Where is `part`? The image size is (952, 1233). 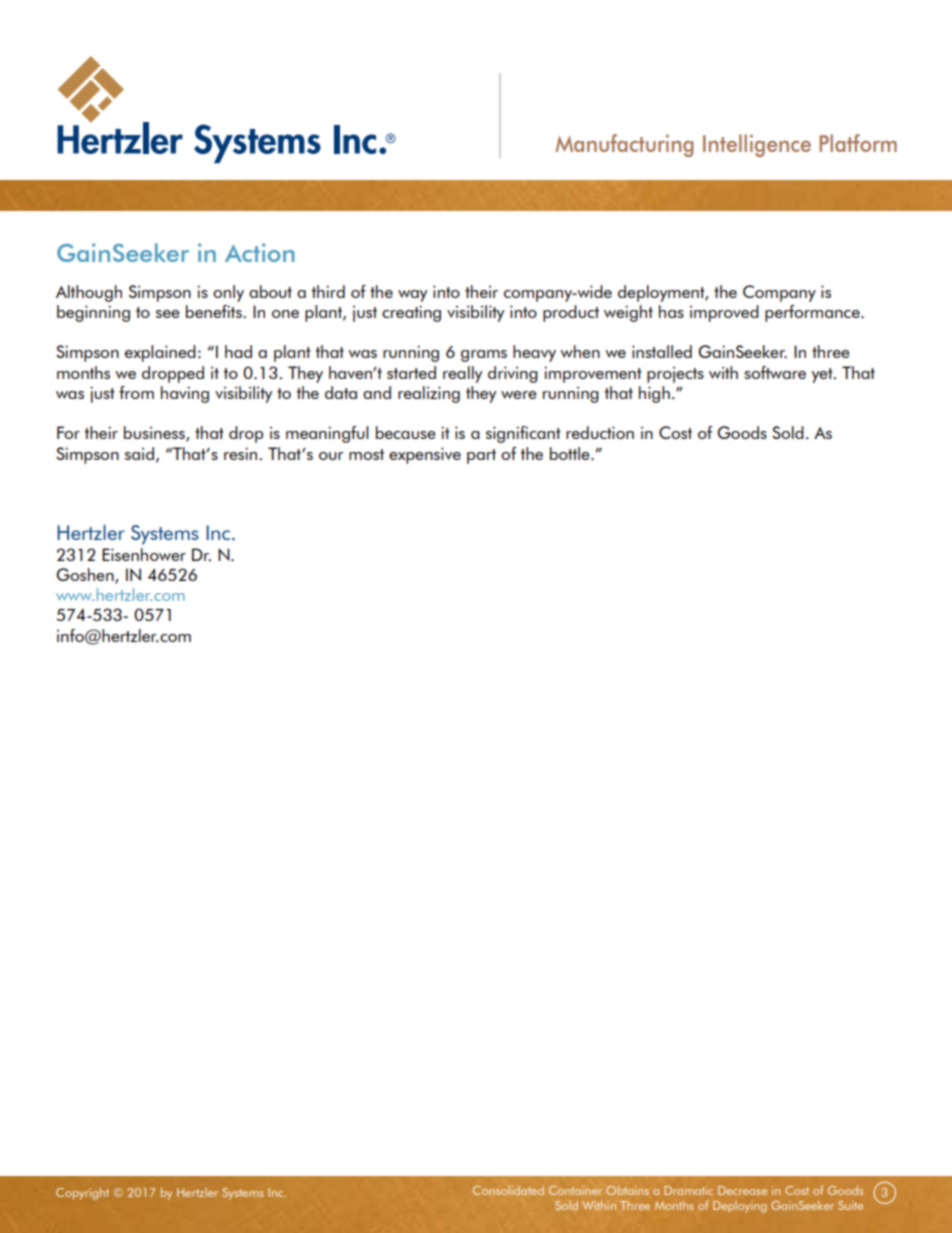
part is located at coordinates (481, 456).
